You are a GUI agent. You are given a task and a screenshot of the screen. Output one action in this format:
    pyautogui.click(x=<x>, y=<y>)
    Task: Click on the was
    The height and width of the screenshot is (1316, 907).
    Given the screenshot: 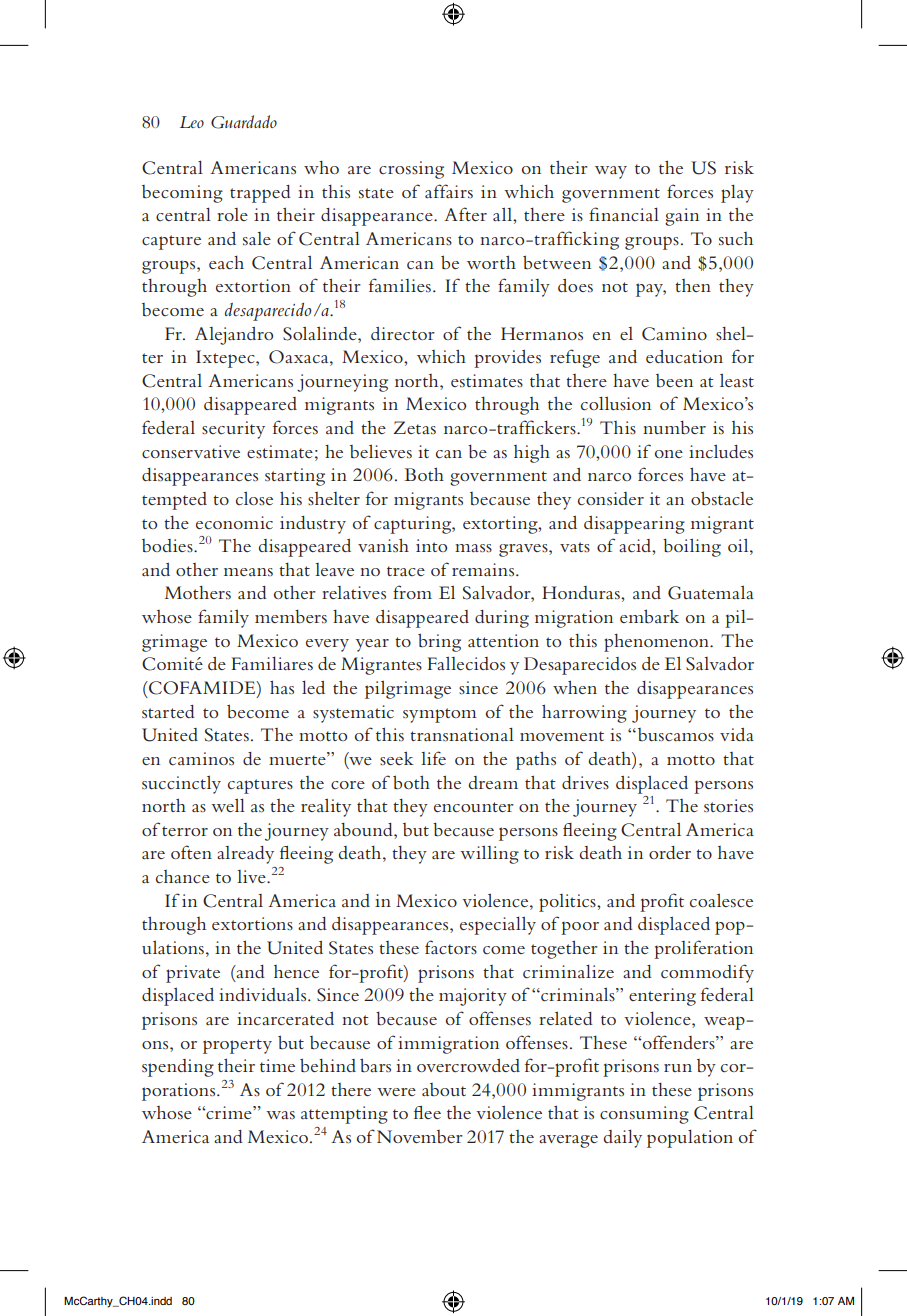 What is the action you would take?
    pyautogui.click(x=280, y=1115)
